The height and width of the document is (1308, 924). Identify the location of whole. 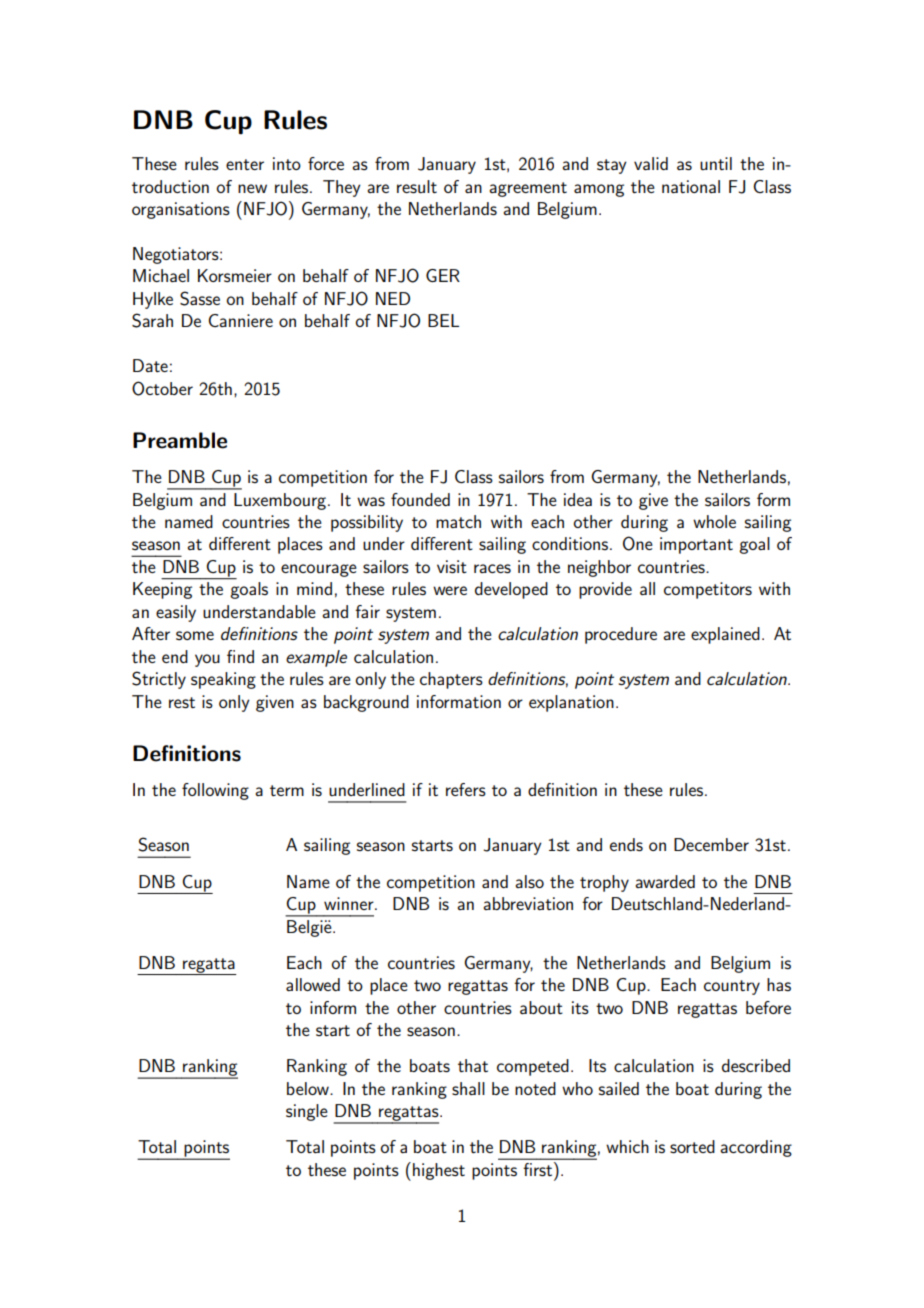
(714, 521).
